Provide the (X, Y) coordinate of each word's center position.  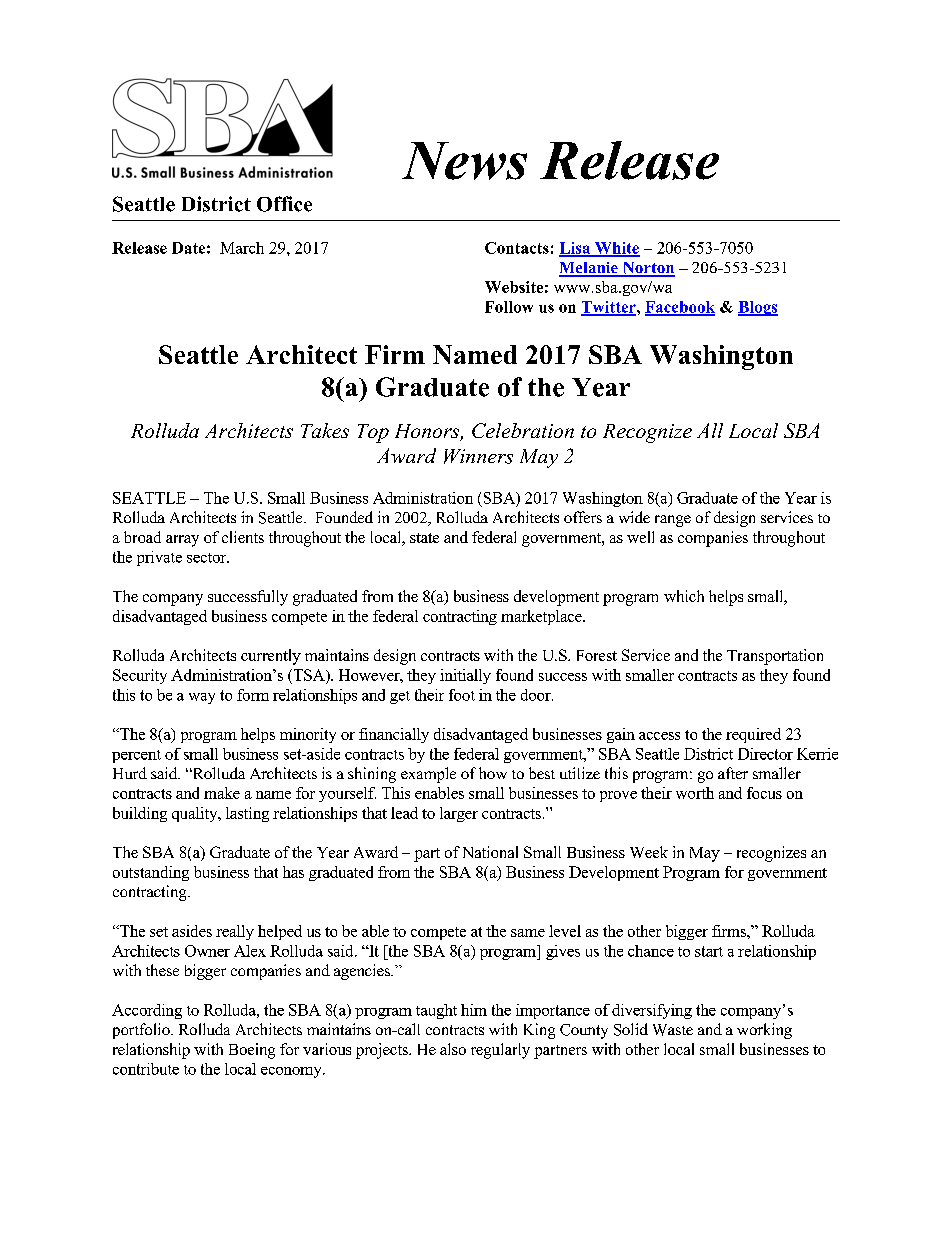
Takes (325, 430)
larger (459, 814)
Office (284, 204)
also (453, 1049)
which (684, 596)
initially (465, 676)
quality (196, 814)
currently (271, 657)
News (464, 161)
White (616, 249)
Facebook (680, 308)
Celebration (523, 430)
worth (695, 793)
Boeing (252, 1051)
